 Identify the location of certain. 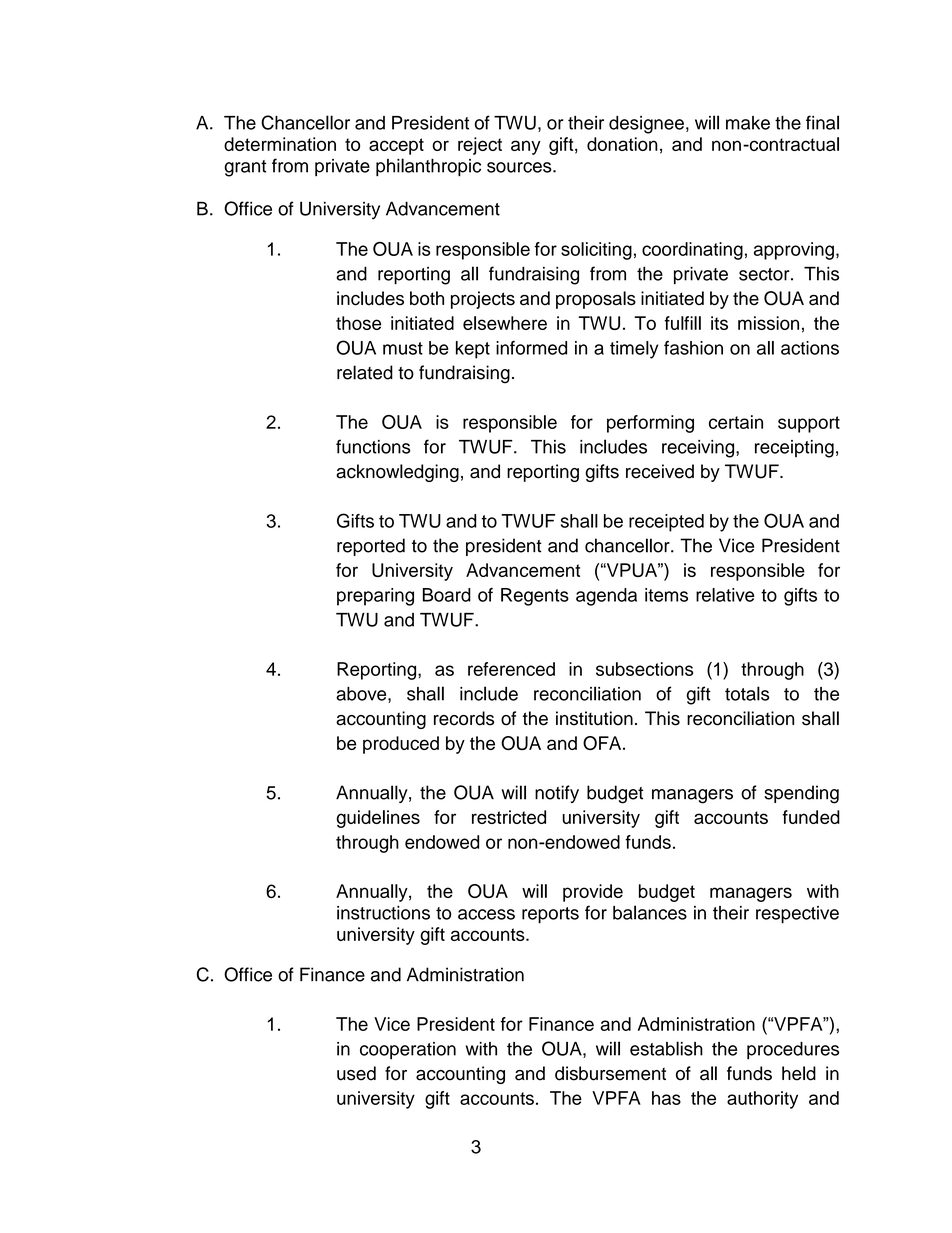
(736, 422).
